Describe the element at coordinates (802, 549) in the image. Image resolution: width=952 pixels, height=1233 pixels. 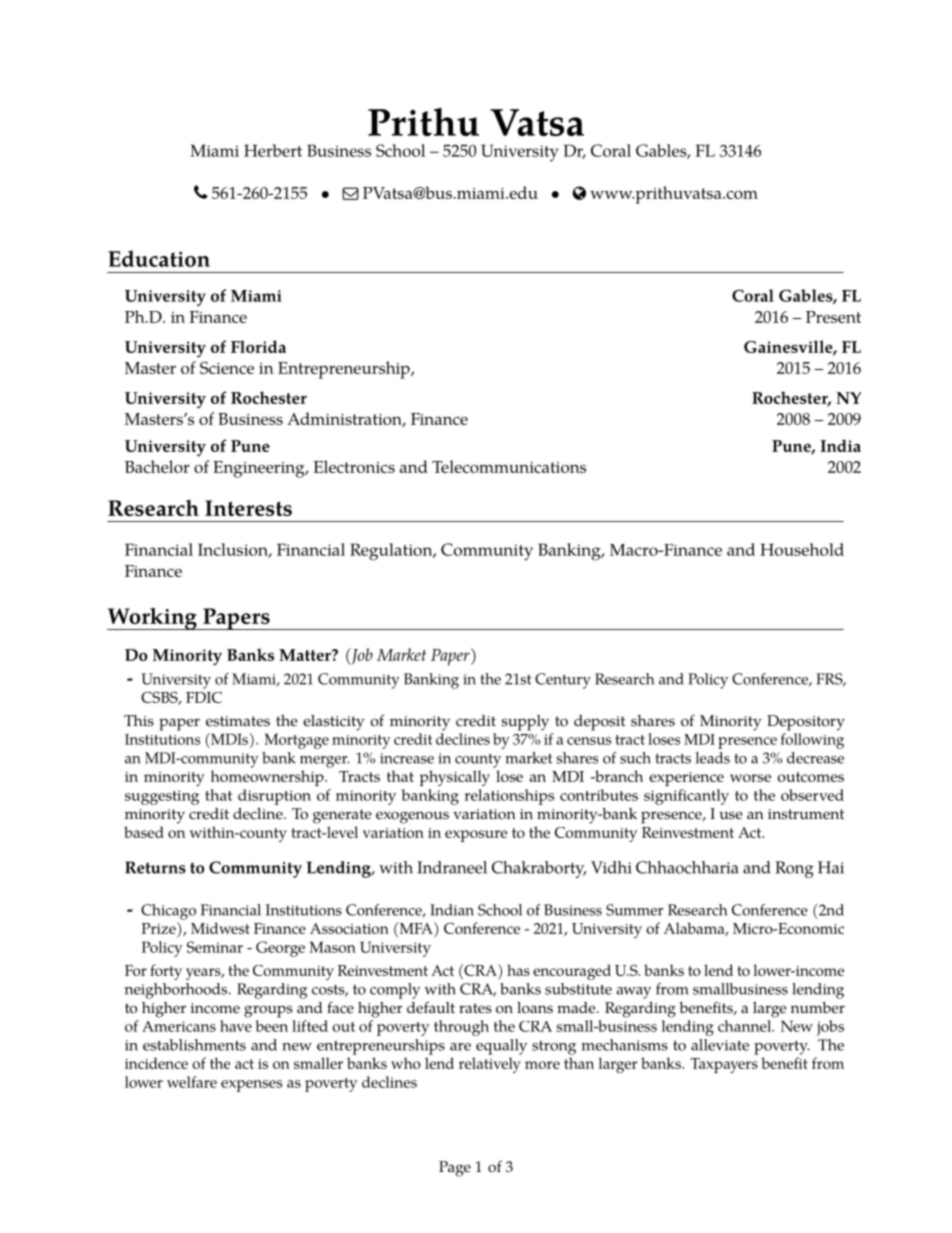
I see `Household` at that location.
